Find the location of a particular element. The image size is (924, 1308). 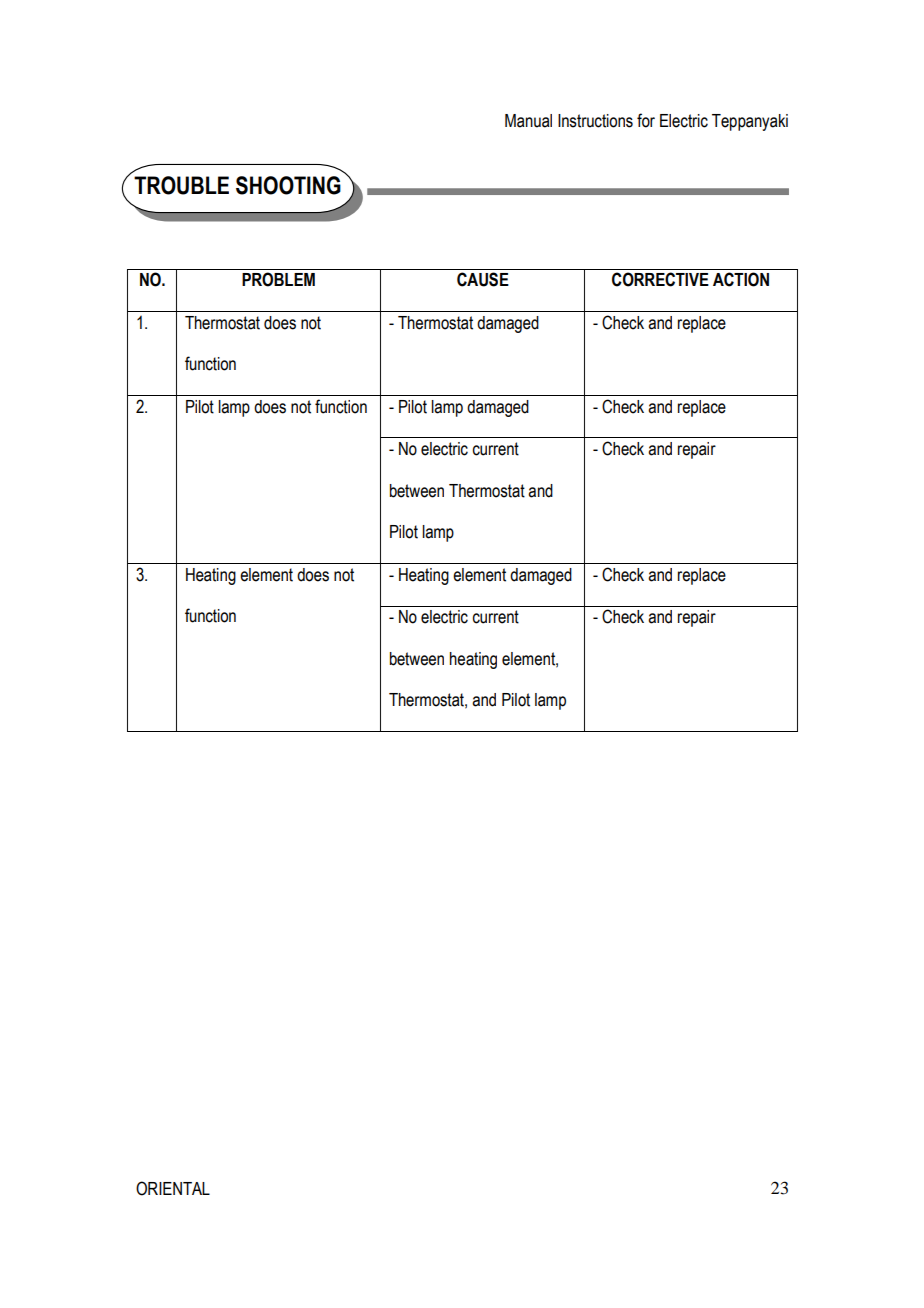

ORIENTAL is located at coordinates (173, 1188).
